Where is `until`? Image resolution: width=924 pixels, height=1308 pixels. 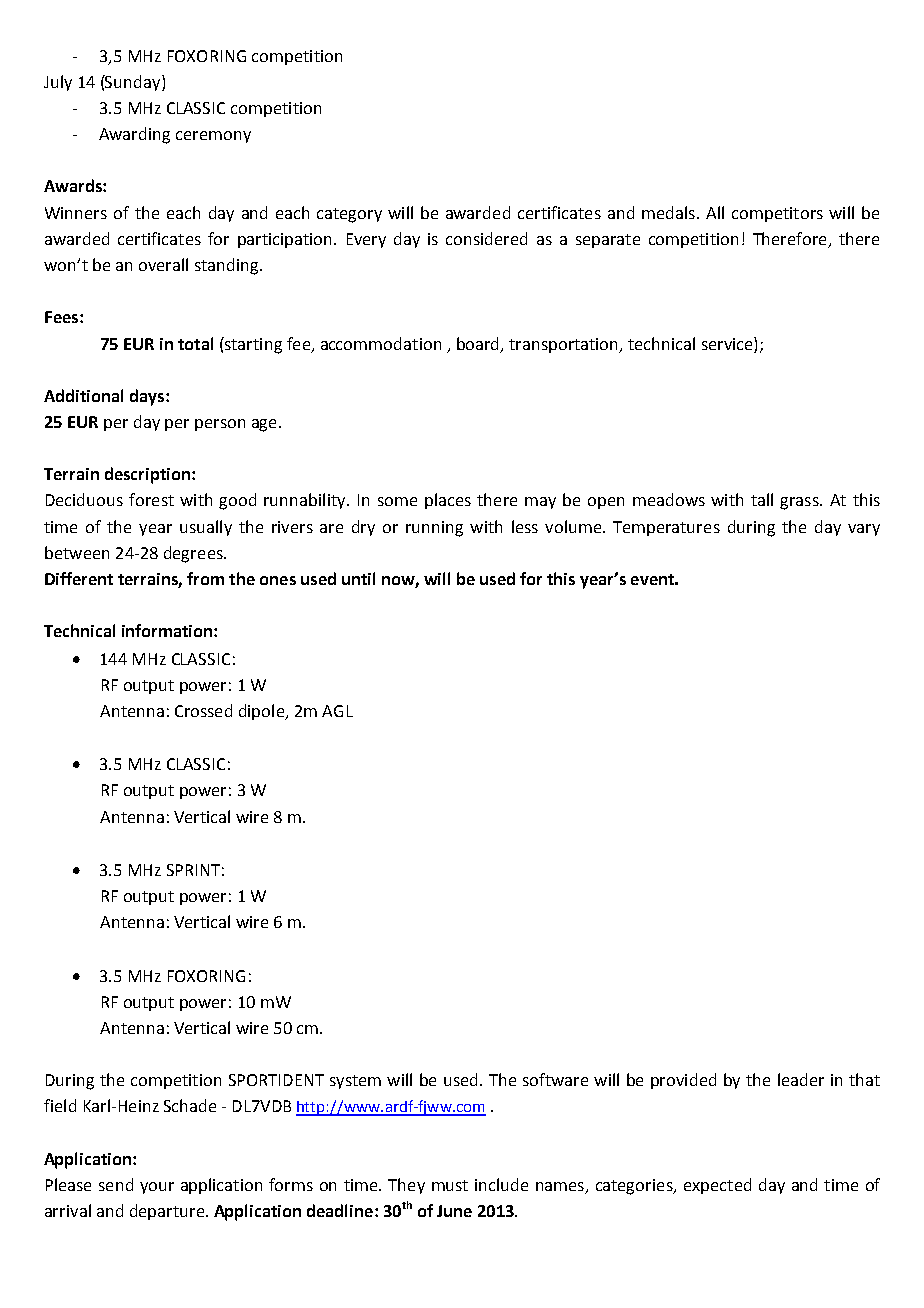
until is located at coordinates (358, 578).
